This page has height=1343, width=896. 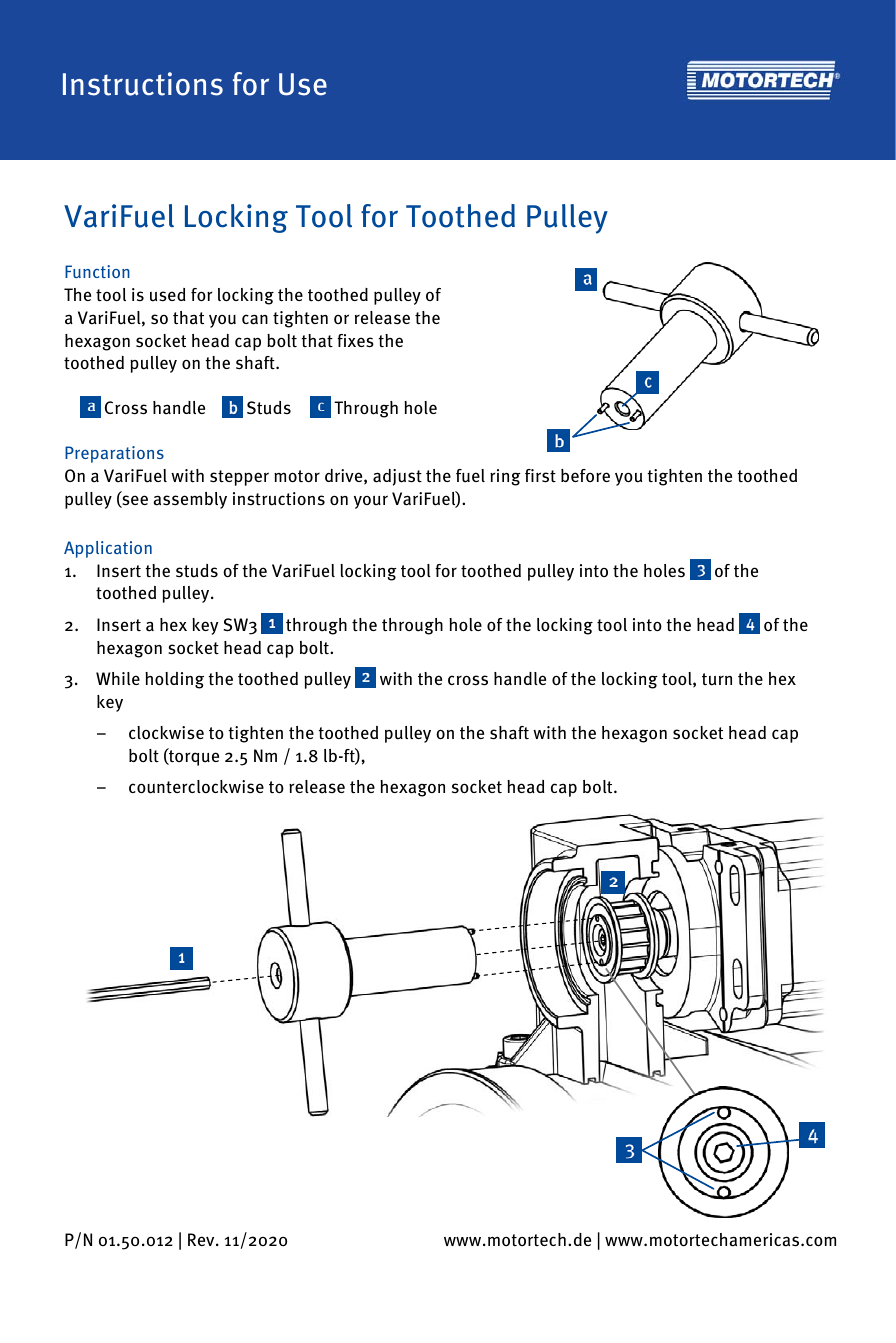 I want to click on fixes, so click(x=355, y=341).
